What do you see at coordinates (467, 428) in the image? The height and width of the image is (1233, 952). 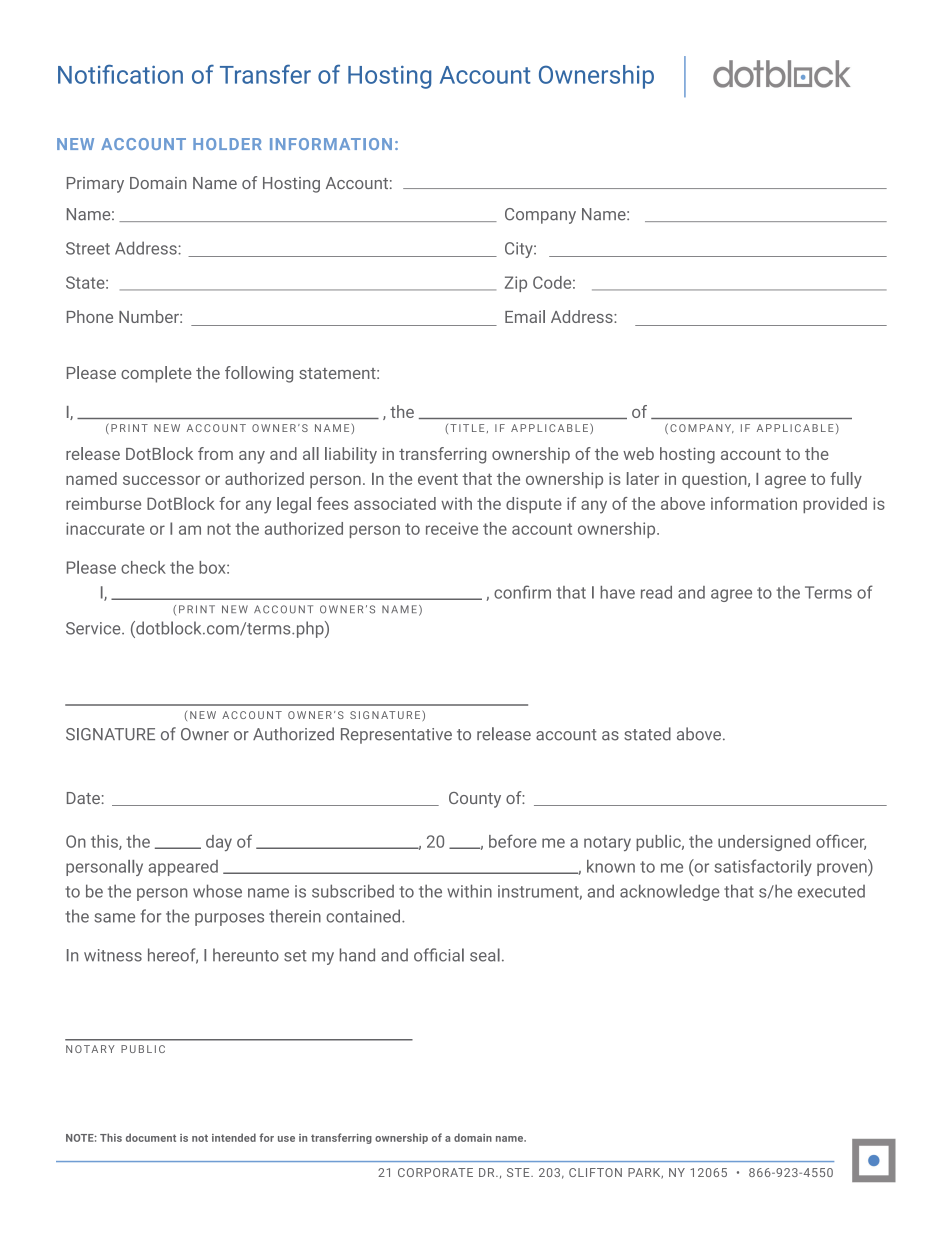 I see `TITLE` at bounding box center [467, 428].
